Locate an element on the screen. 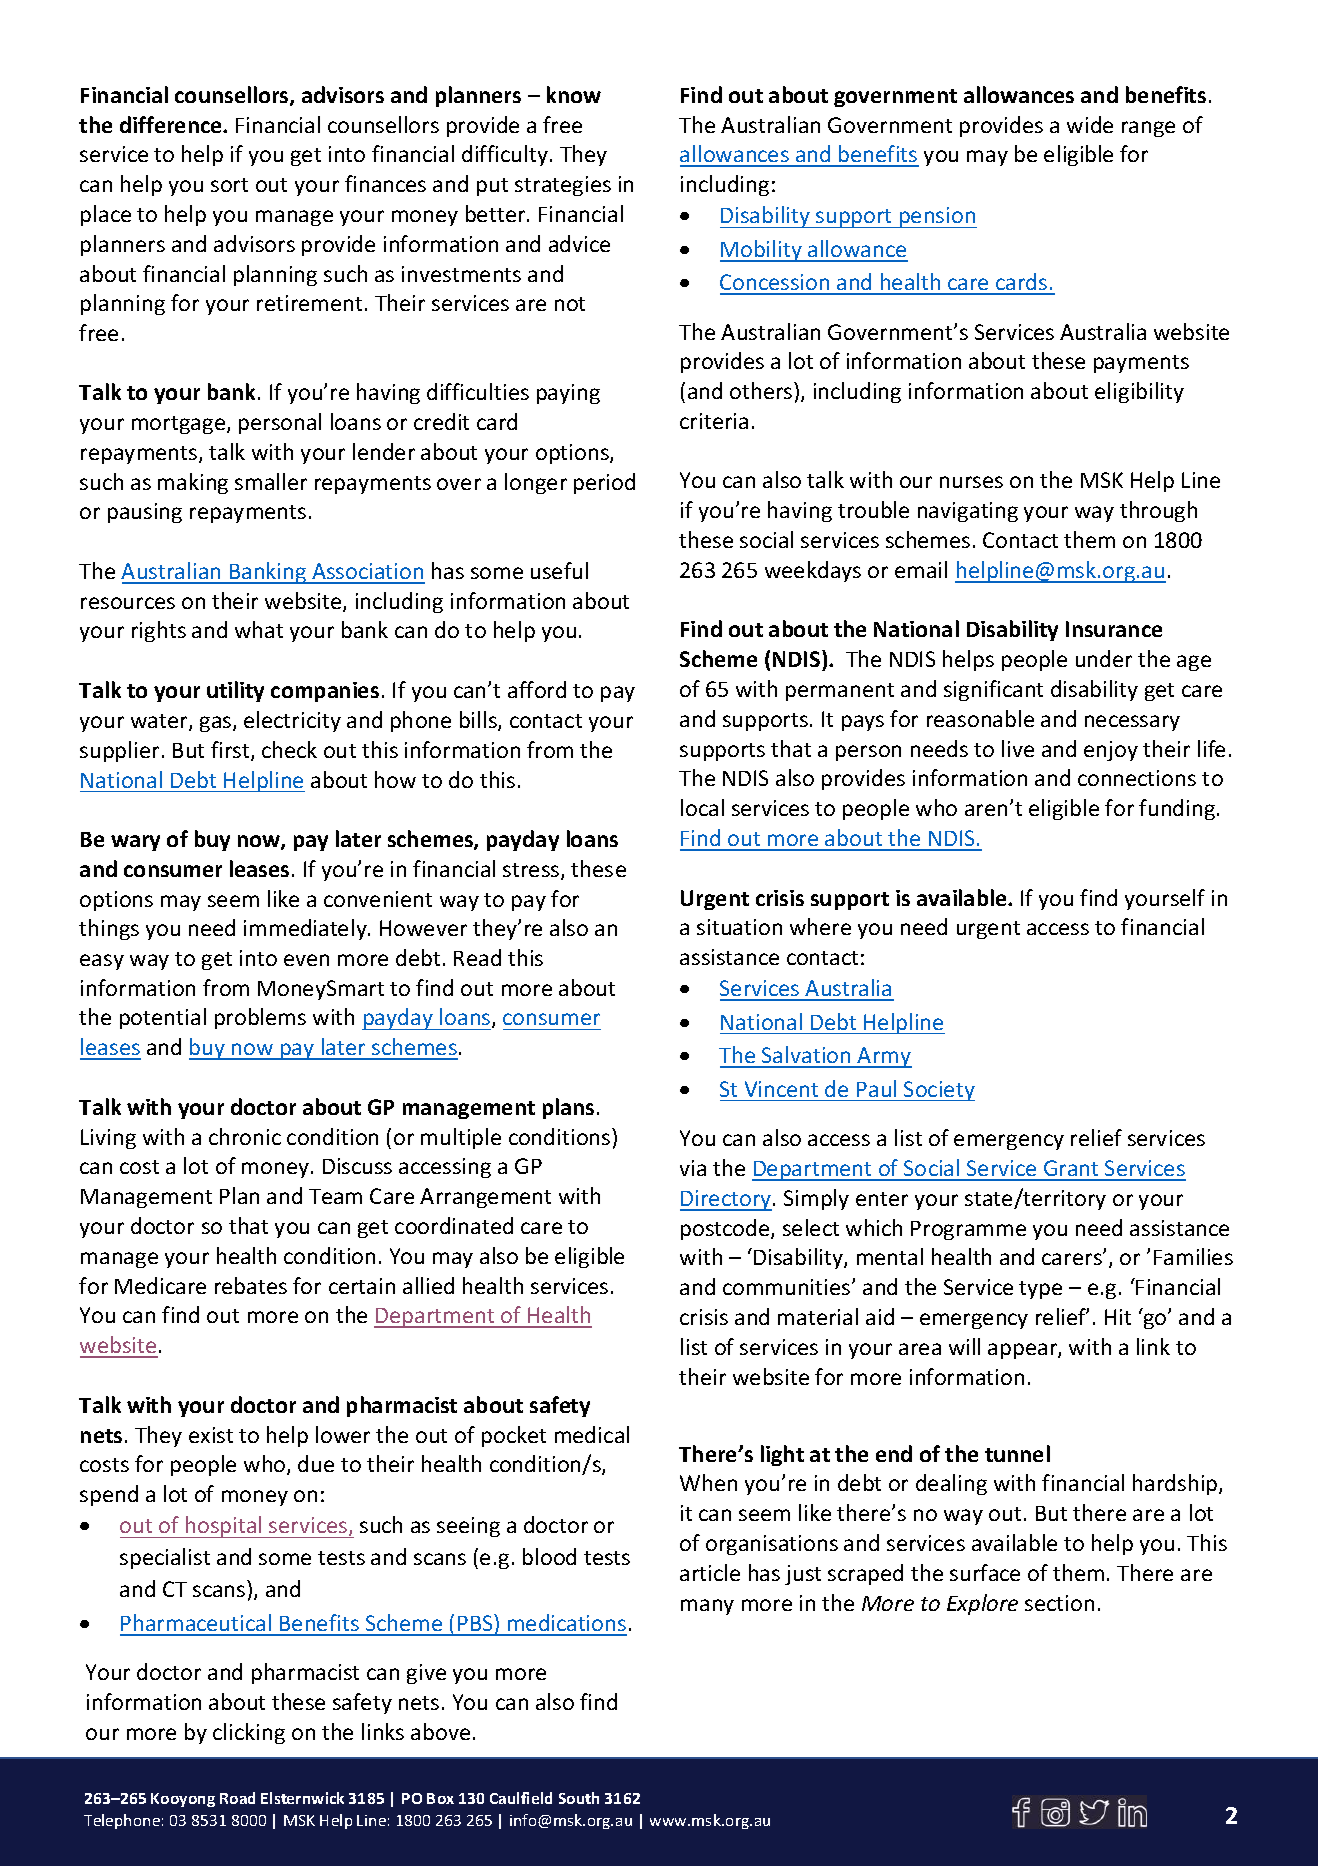  sort is located at coordinates (229, 185).
